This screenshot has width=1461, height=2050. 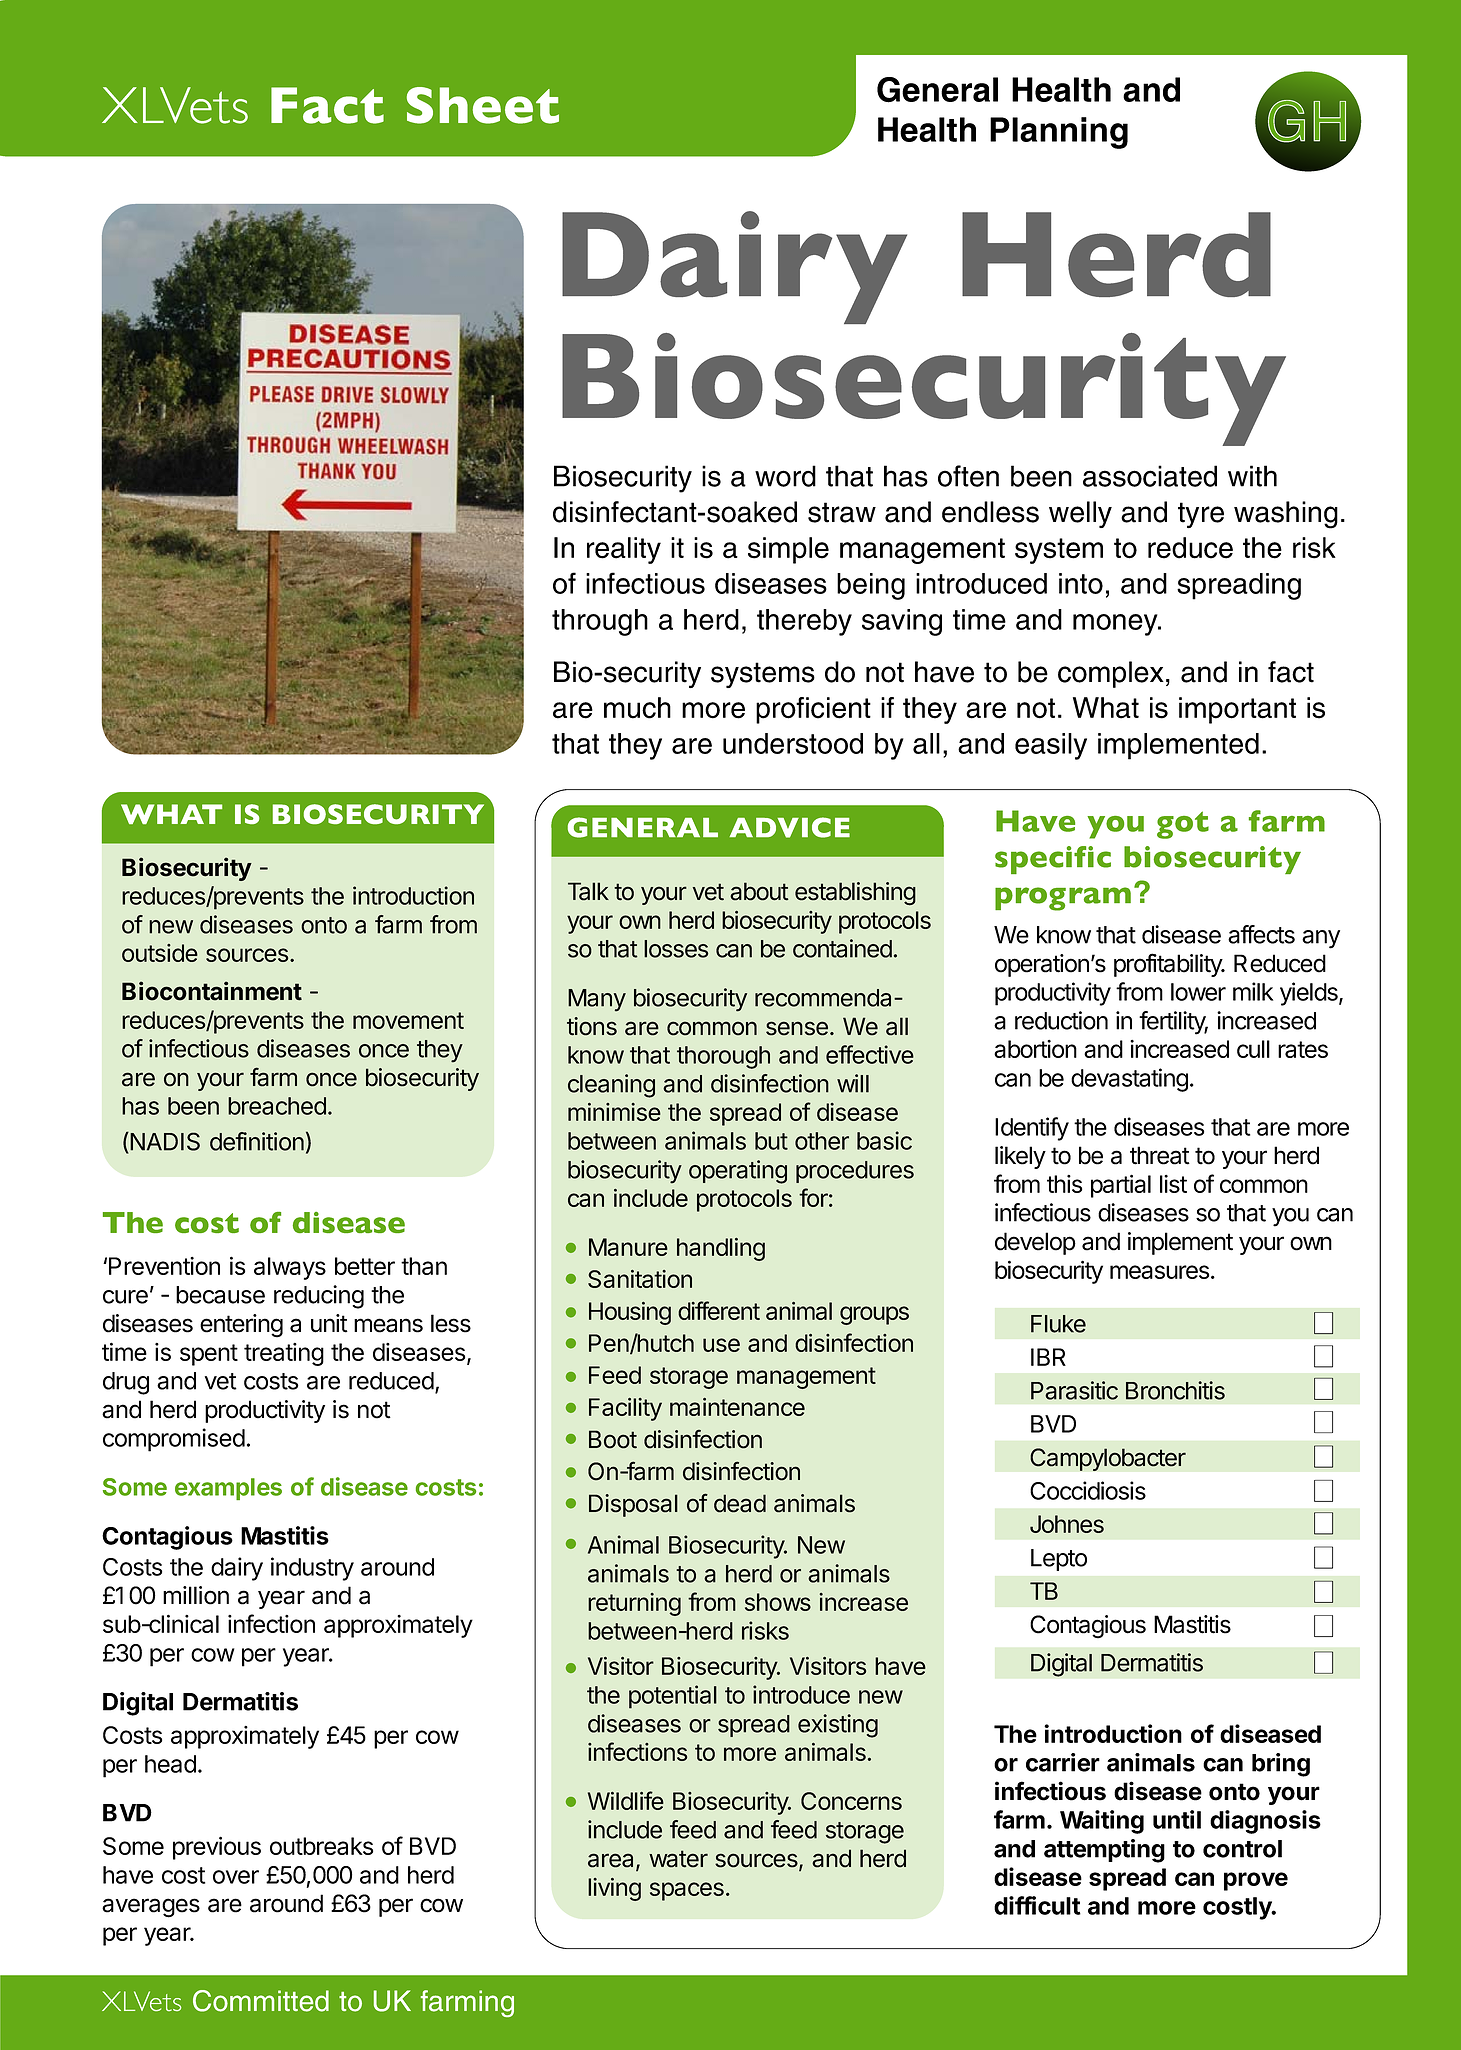 I want to click on Committed, so click(x=261, y=2001).
